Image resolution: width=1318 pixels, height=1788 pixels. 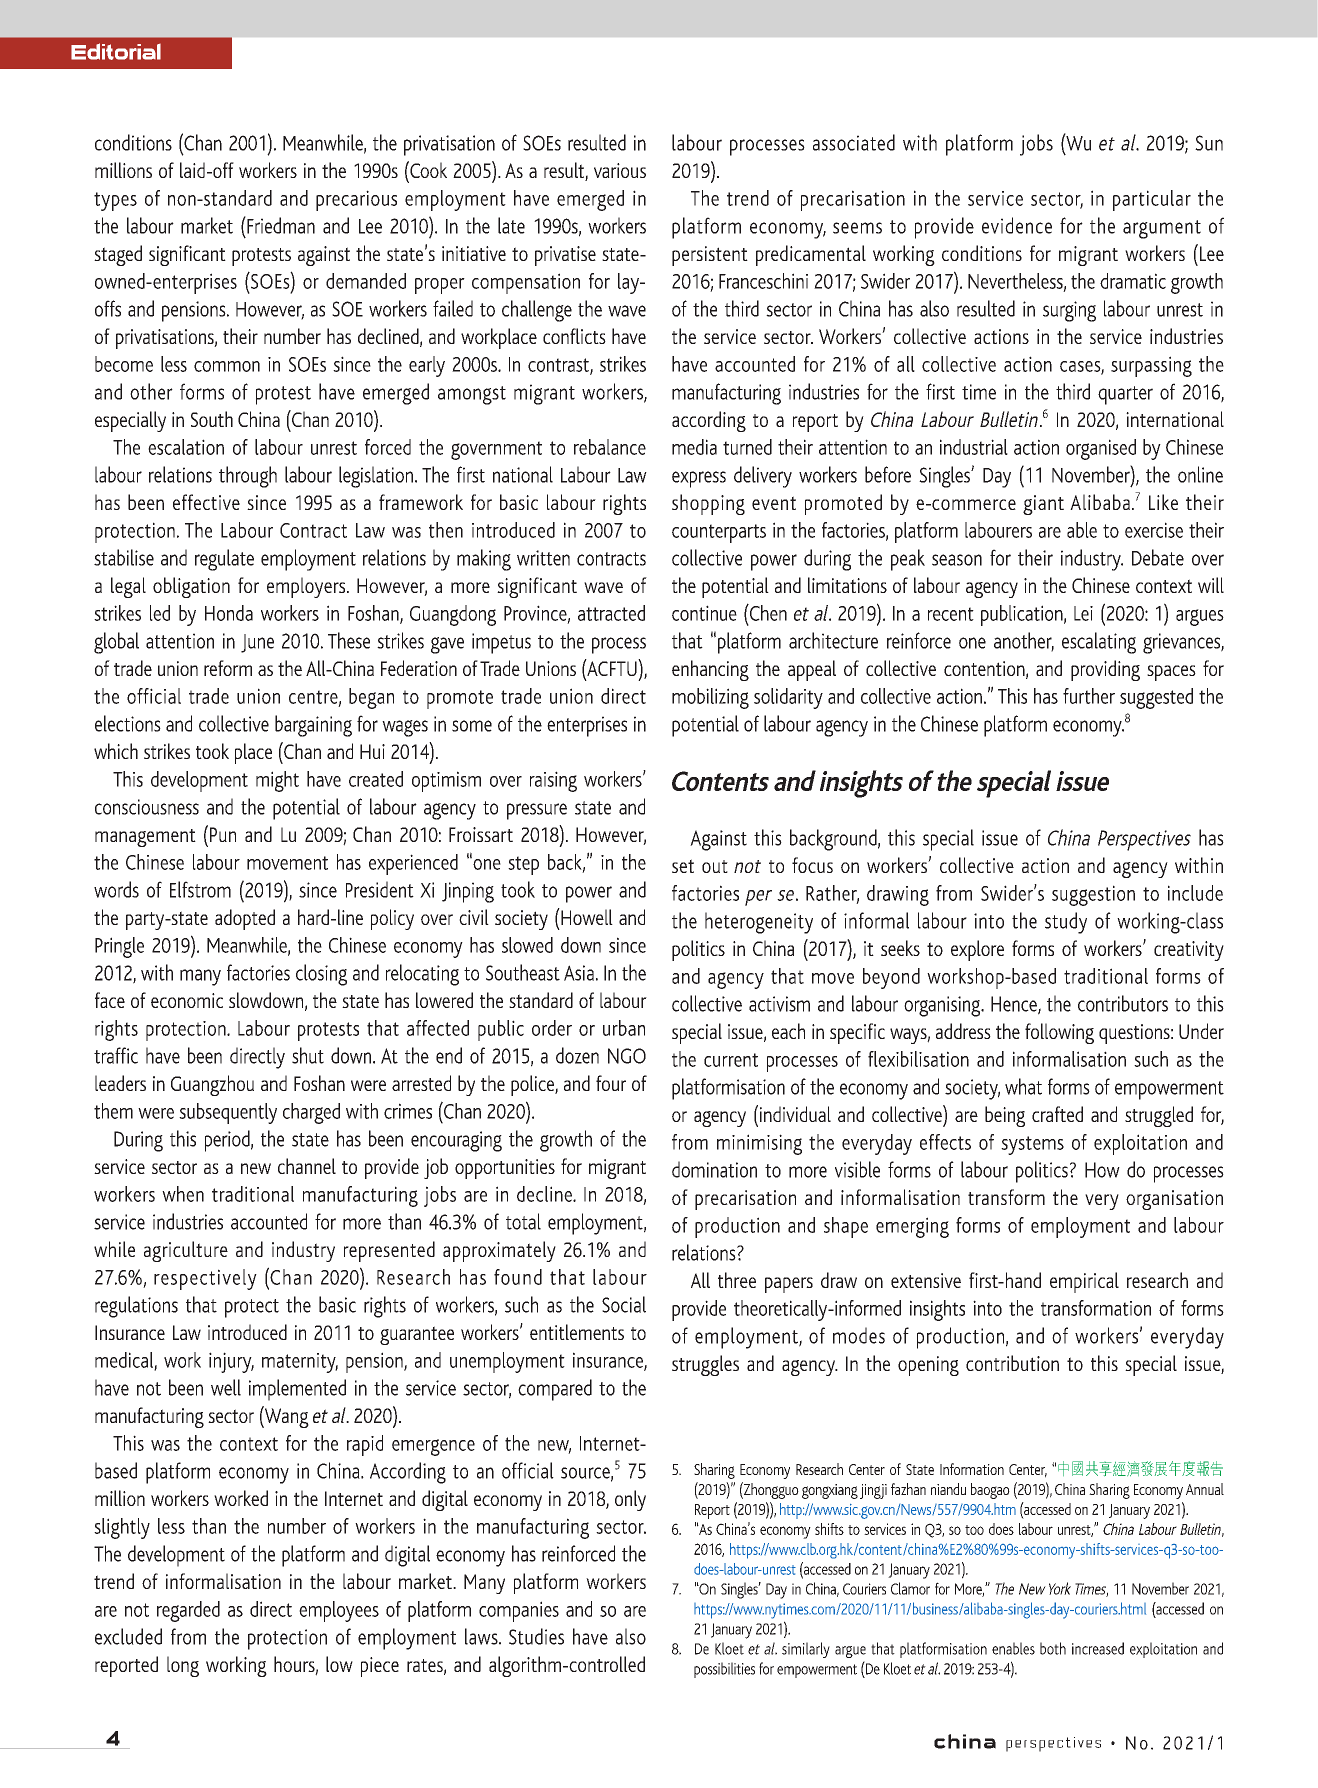 What do you see at coordinates (1101, 449) in the screenshot?
I see `organised` at bounding box center [1101, 449].
